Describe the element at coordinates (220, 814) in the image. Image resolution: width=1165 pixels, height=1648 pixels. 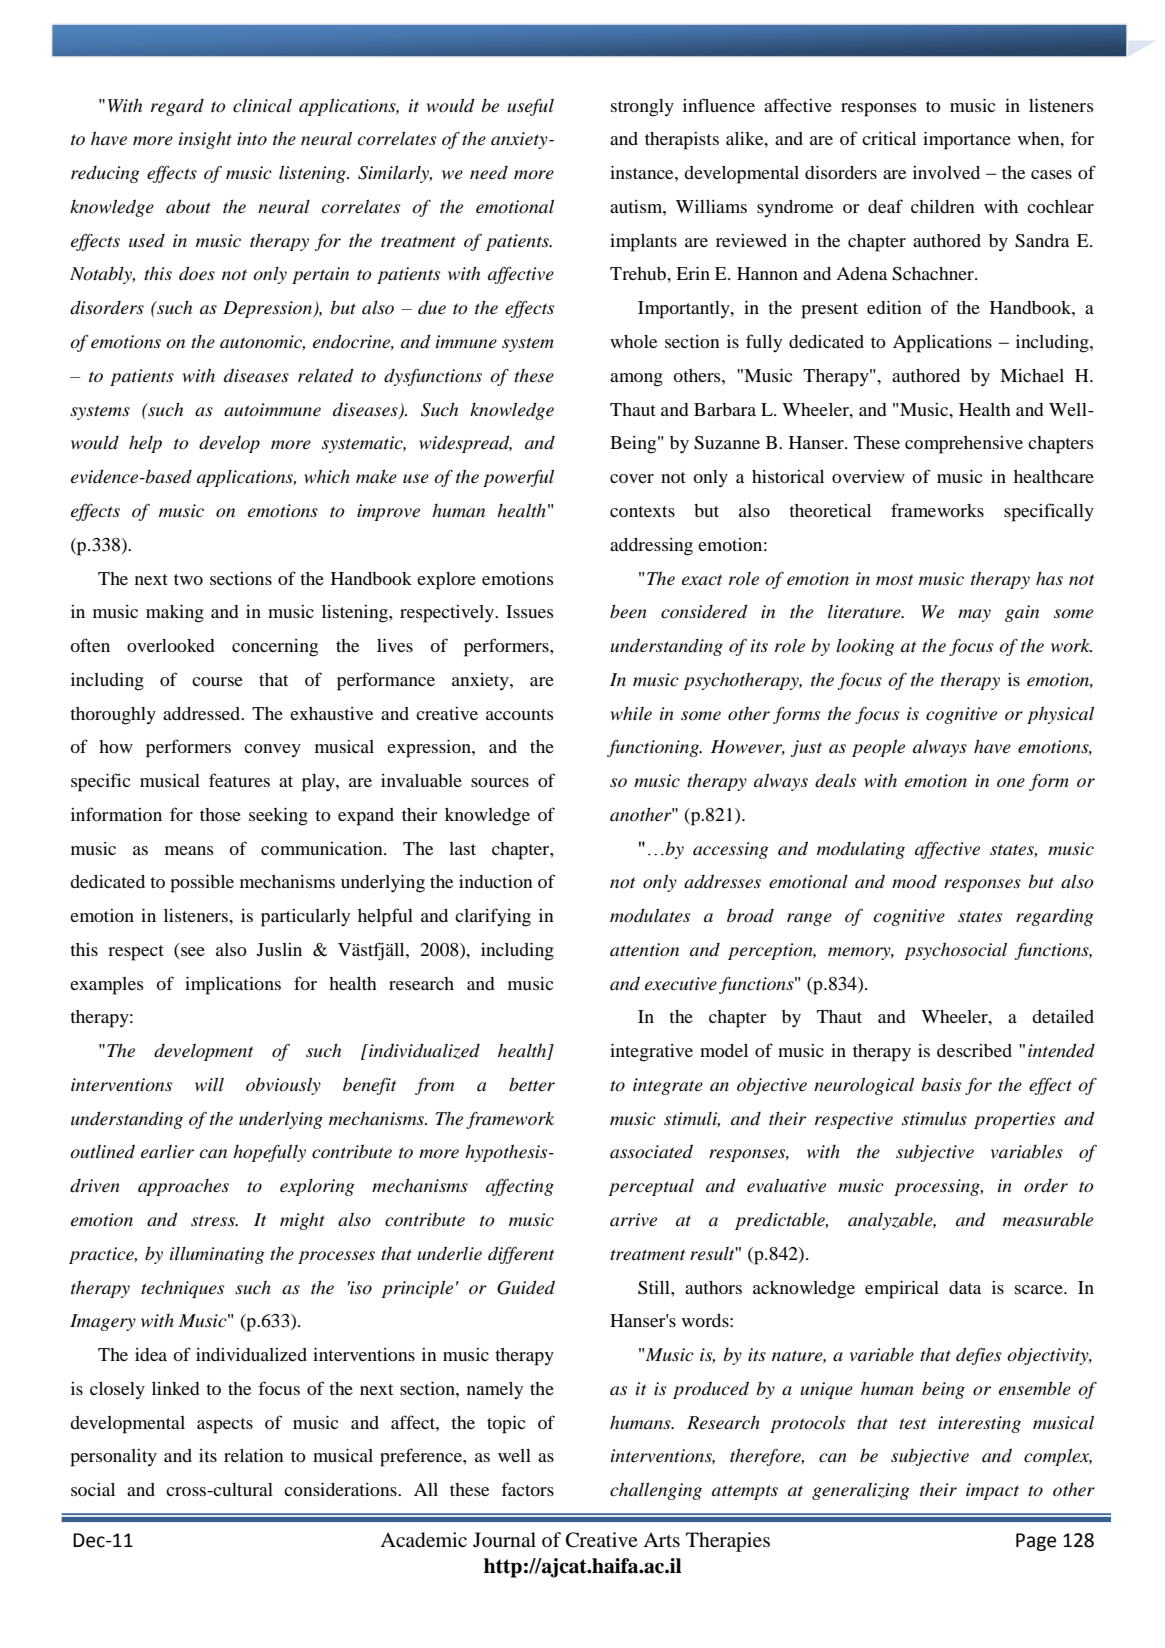
I see `those` at that location.
